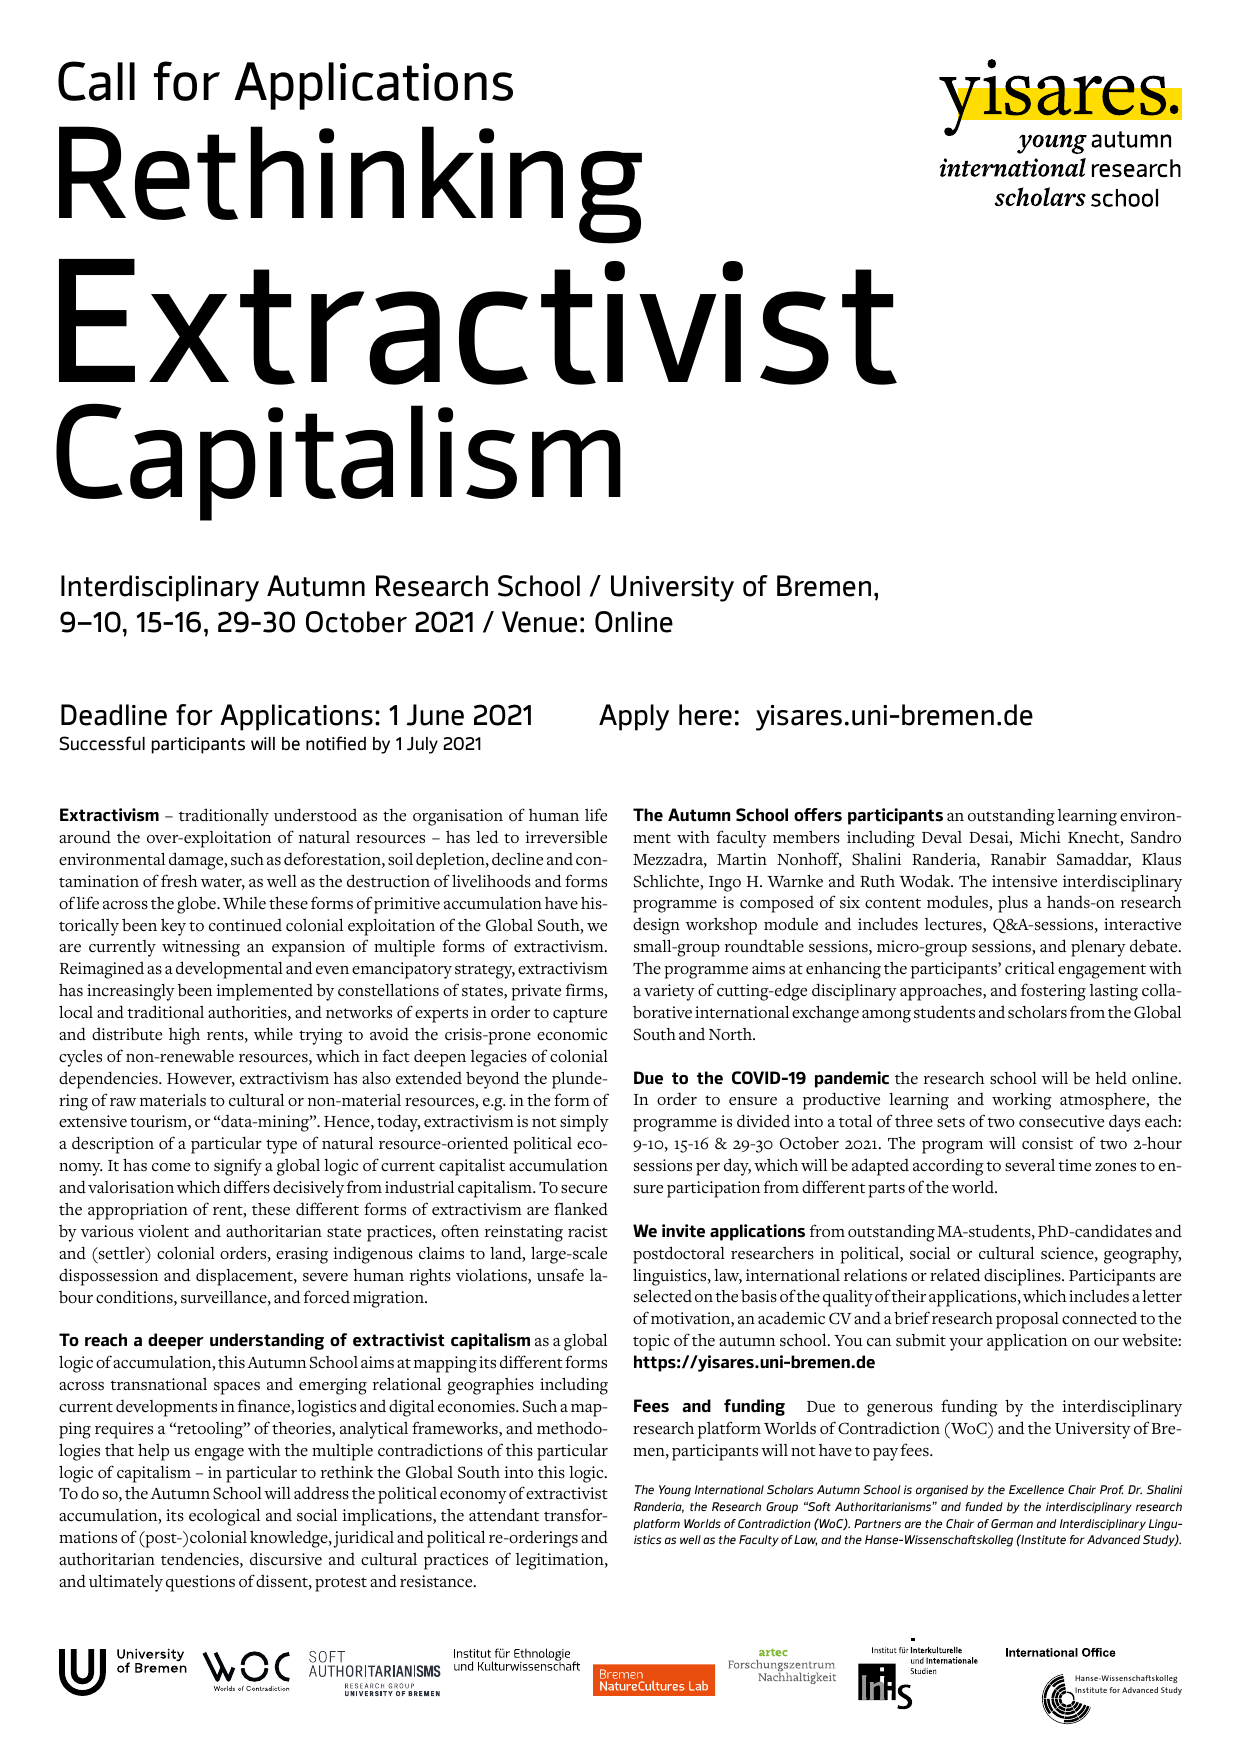 The height and width of the document is (1755, 1241). What do you see at coordinates (656, 926) in the document?
I see `design` at bounding box center [656, 926].
